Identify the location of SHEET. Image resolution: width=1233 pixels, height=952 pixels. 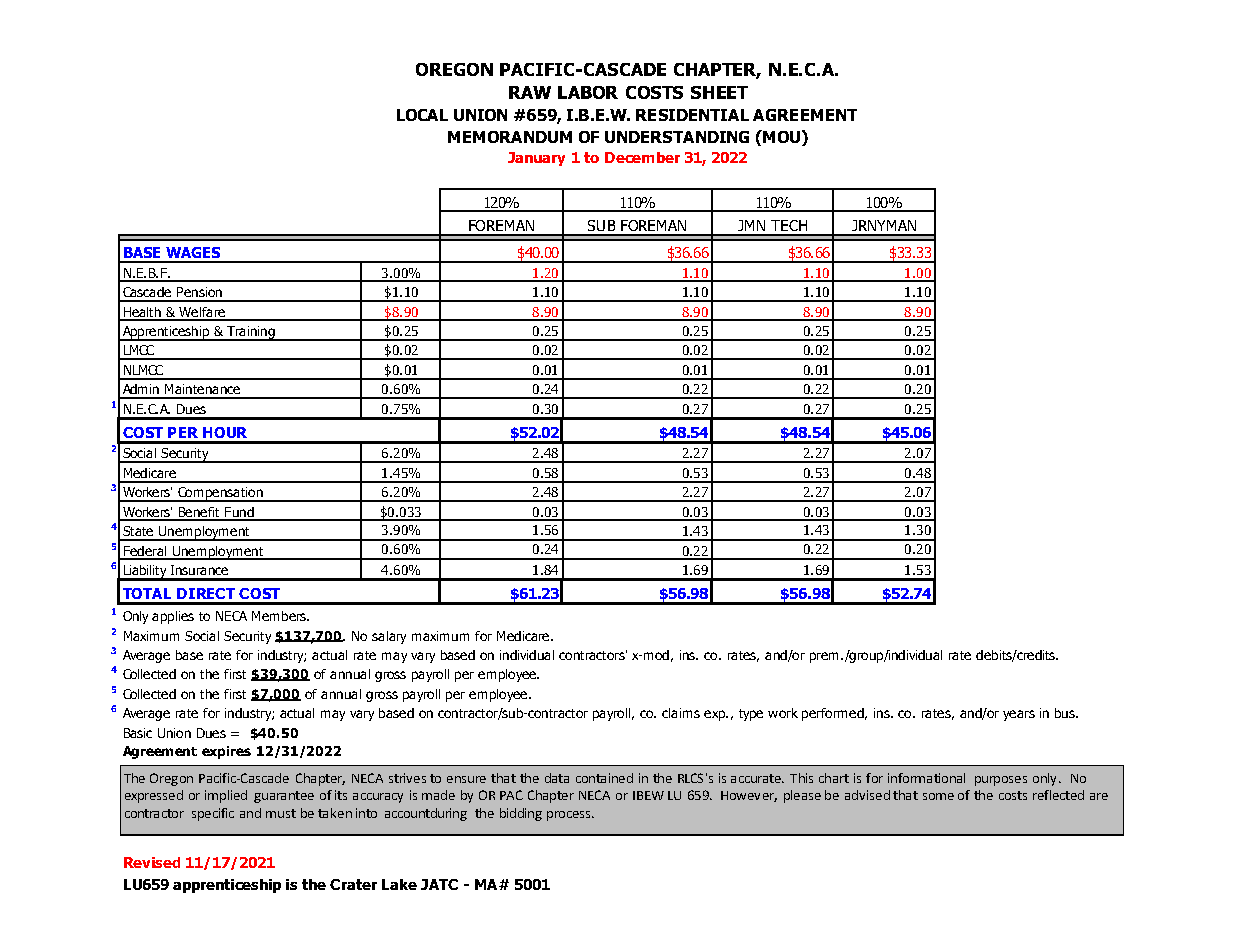
(719, 92).
